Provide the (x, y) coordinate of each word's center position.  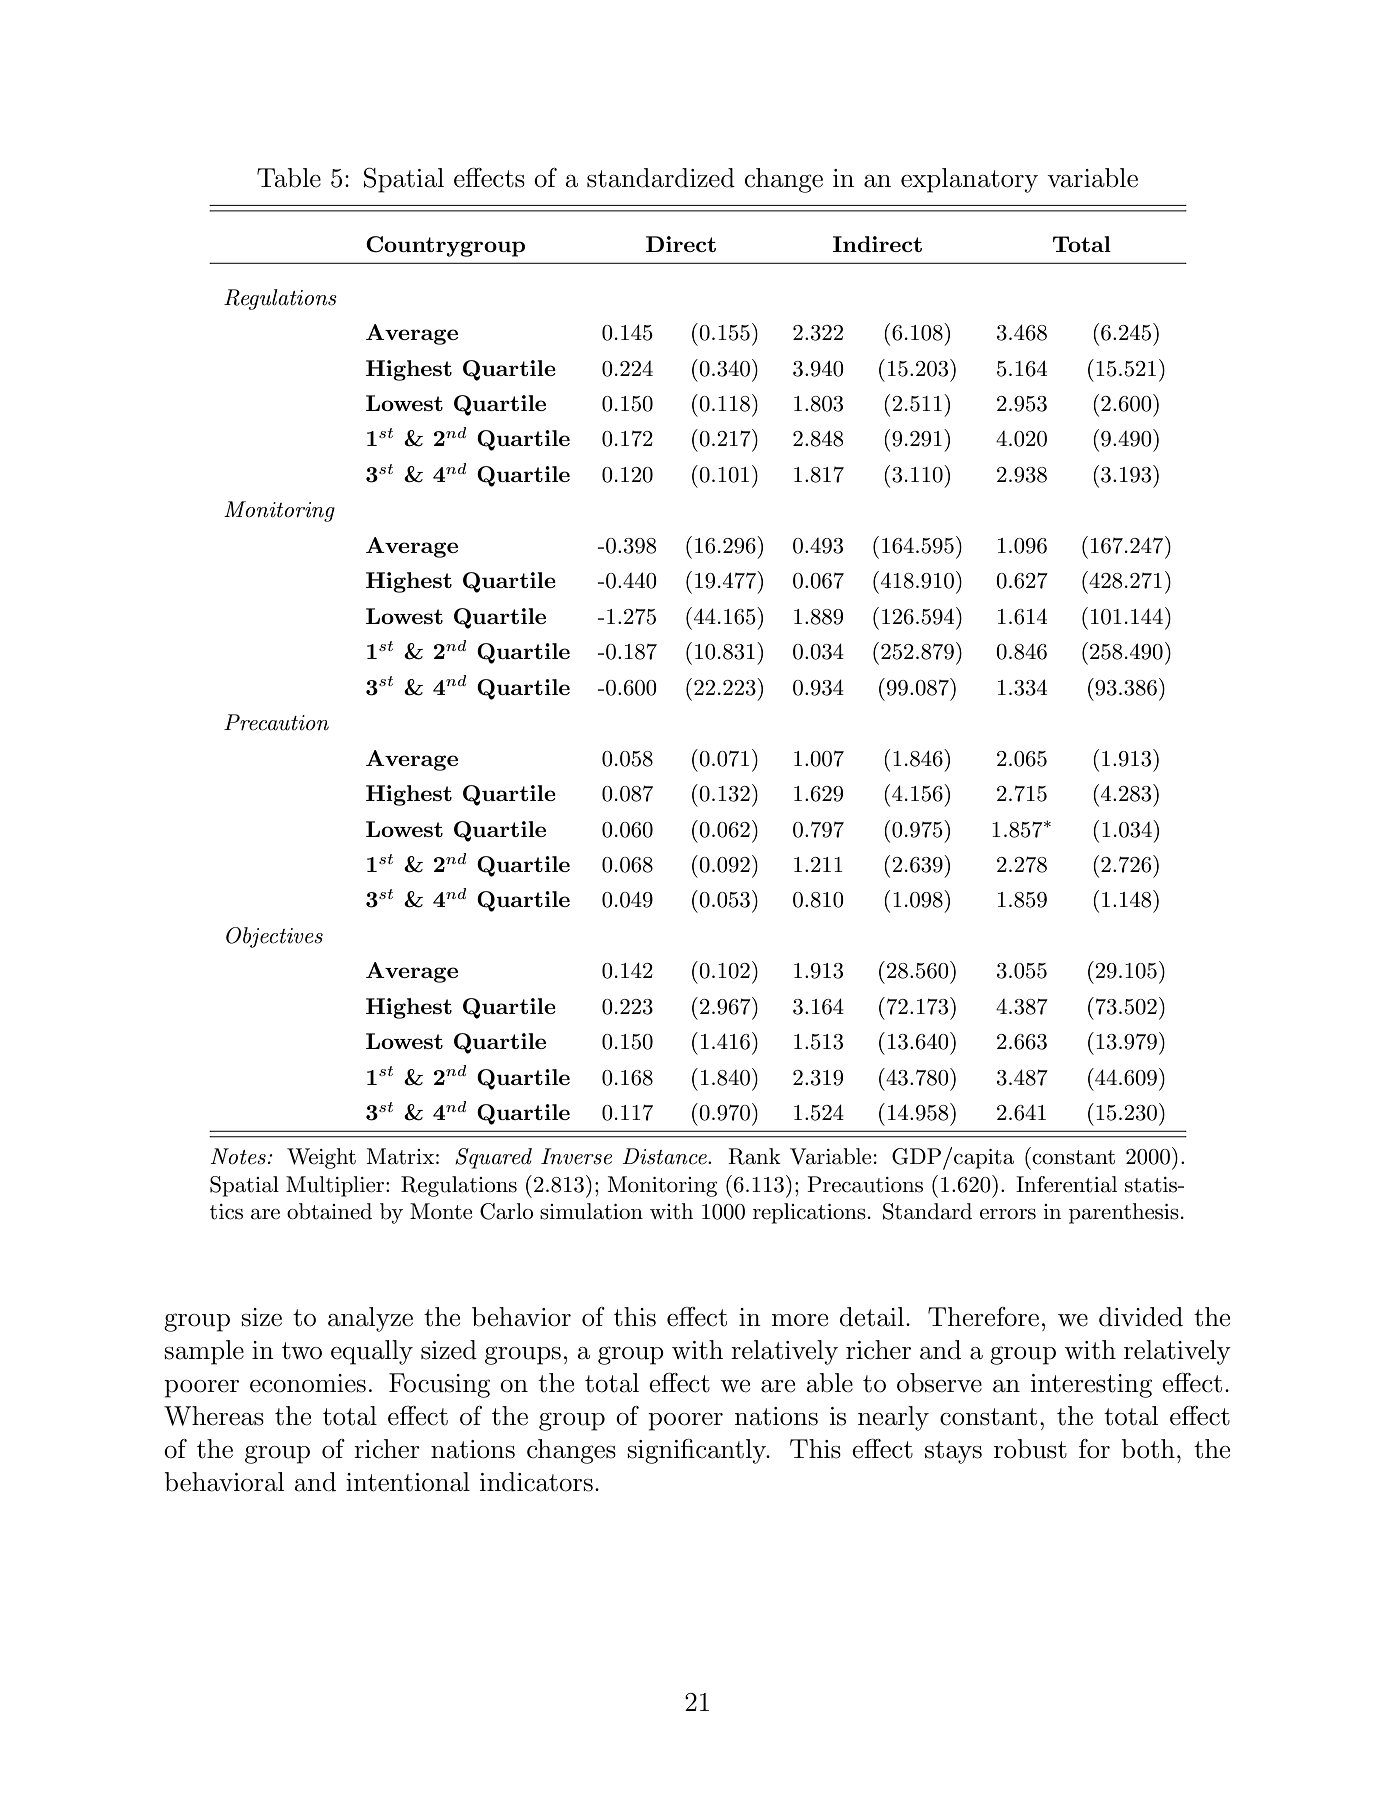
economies (308, 1383)
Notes (238, 1156)
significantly (698, 1451)
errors (1008, 1214)
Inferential (1066, 1184)
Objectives (274, 937)
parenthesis (1124, 1213)
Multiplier (336, 1186)
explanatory (969, 180)
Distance (666, 1156)
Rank (754, 1156)
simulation (591, 1211)
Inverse (576, 1156)
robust (1030, 1449)
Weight (321, 1158)
